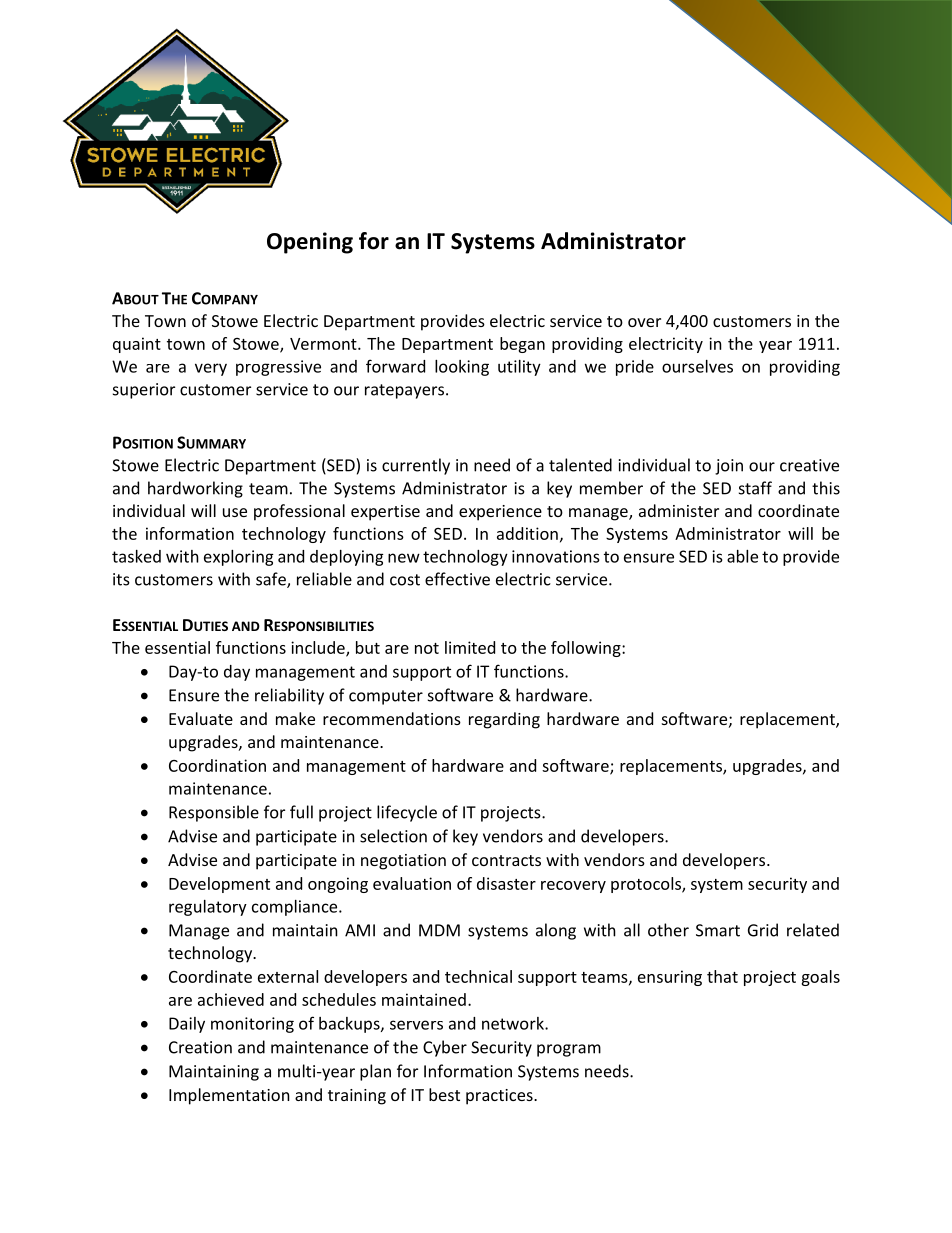 The height and width of the screenshot is (1233, 952). I want to click on began, so click(522, 345).
